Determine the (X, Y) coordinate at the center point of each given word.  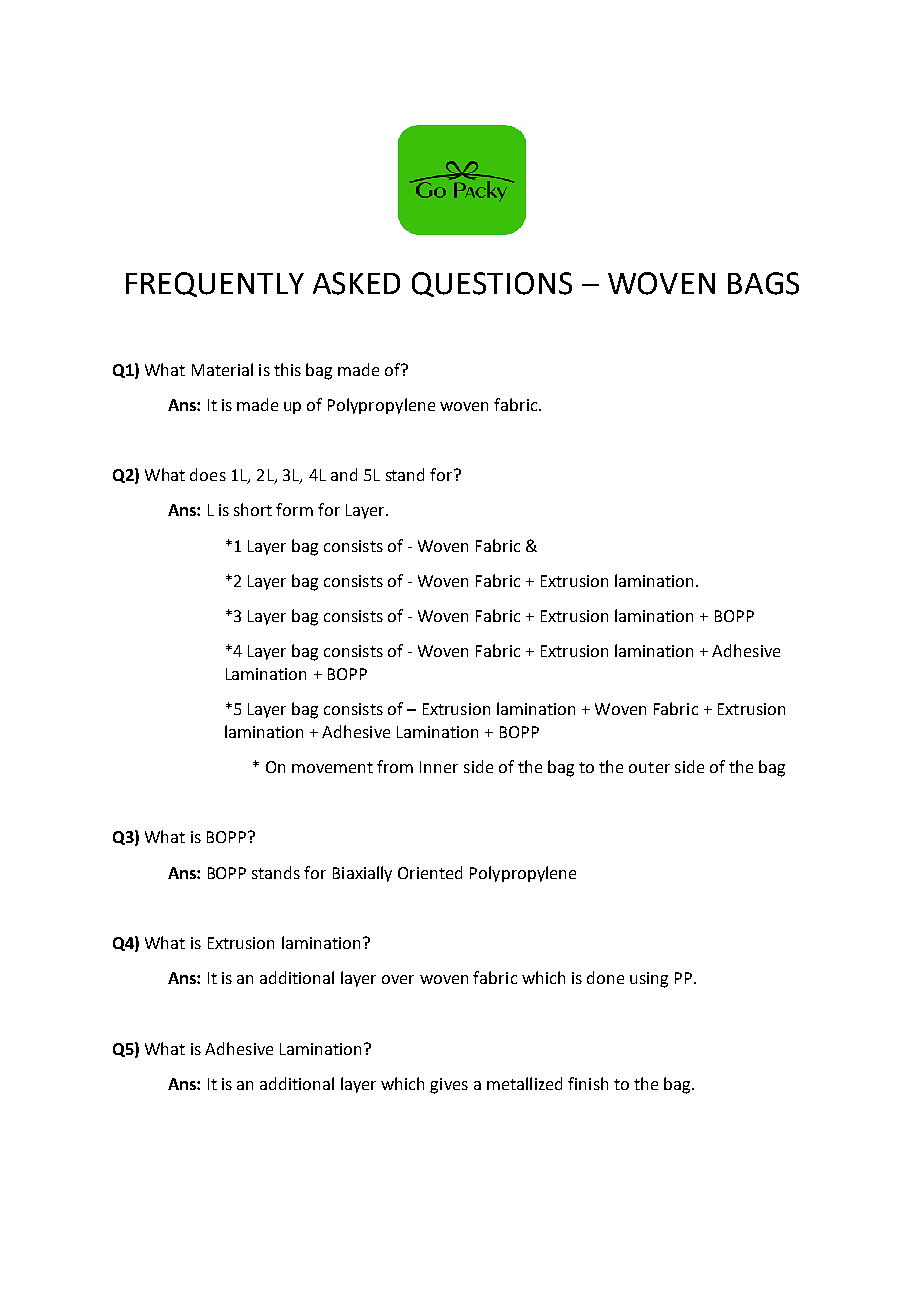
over (398, 979)
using (649, 980)
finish (588, 1083)
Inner (439, 767)
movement (332, 767)
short (253, 509)
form (294, 509)
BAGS (763, 283)
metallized (524, 1083)
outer (649, 767)
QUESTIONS (492, 284)
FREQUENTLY (215, 284)
